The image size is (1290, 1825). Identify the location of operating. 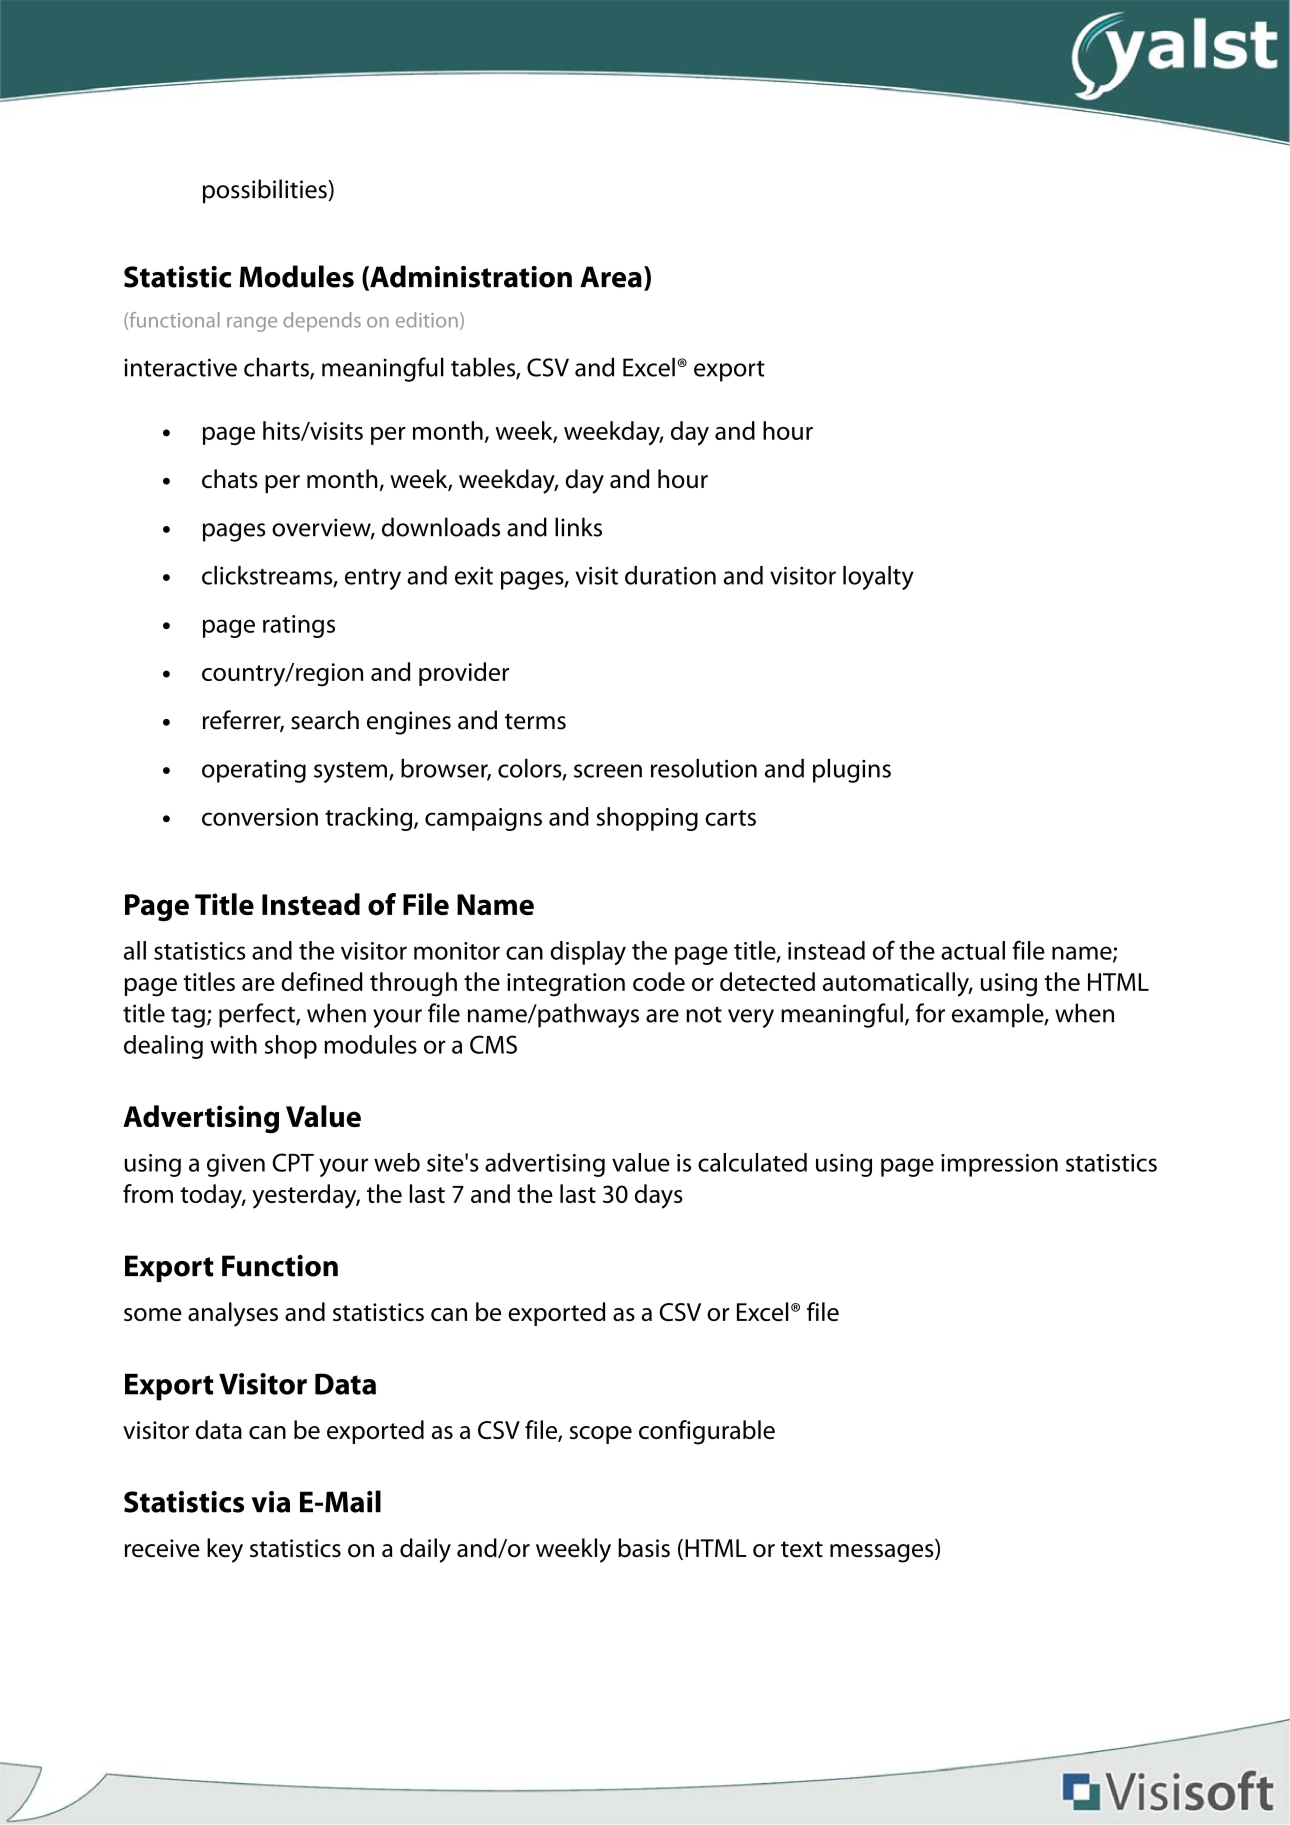
(254, 771).
